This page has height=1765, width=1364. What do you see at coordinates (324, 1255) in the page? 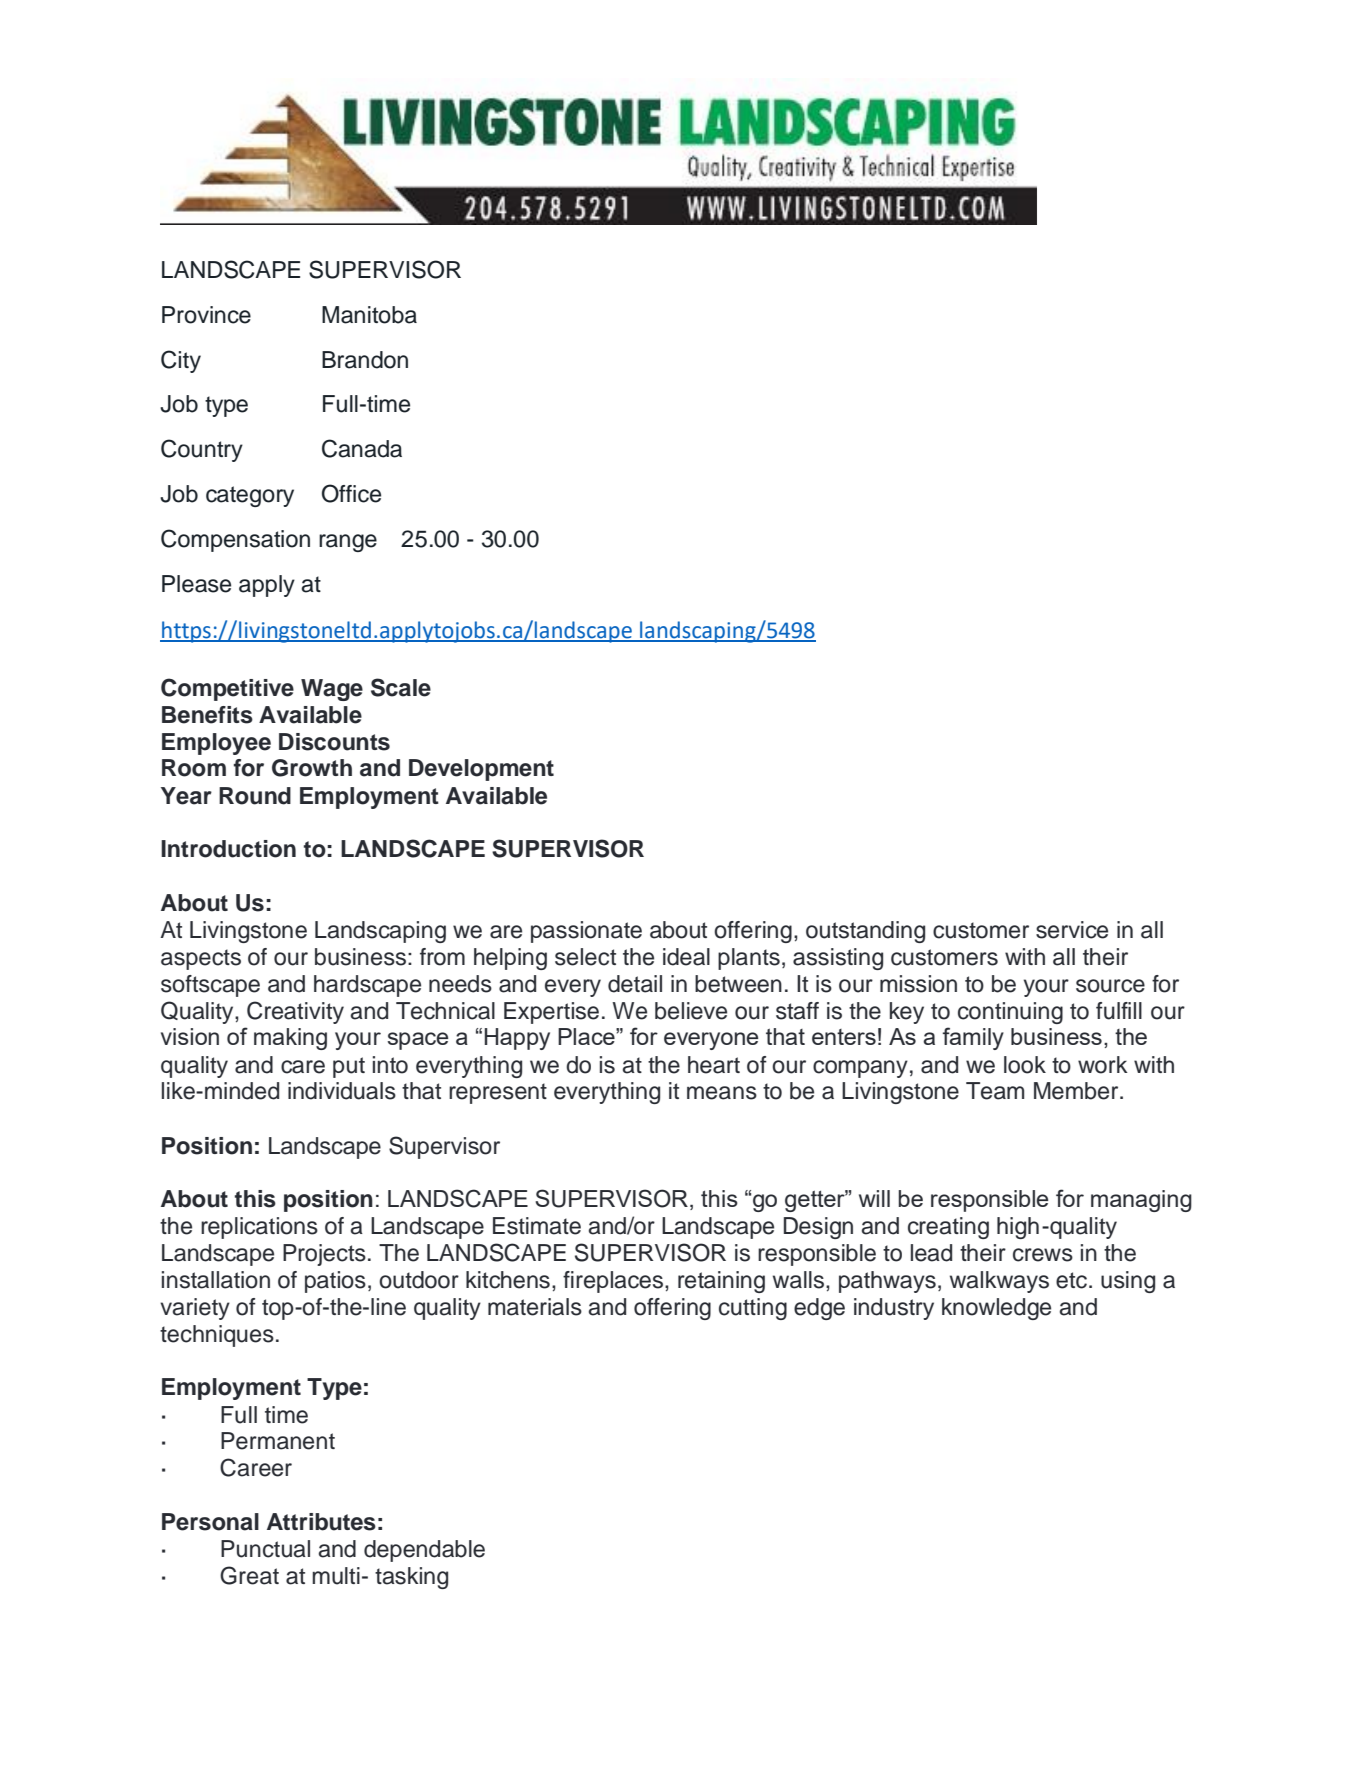
I see `Projects` at bounding box center [324, 1255].
